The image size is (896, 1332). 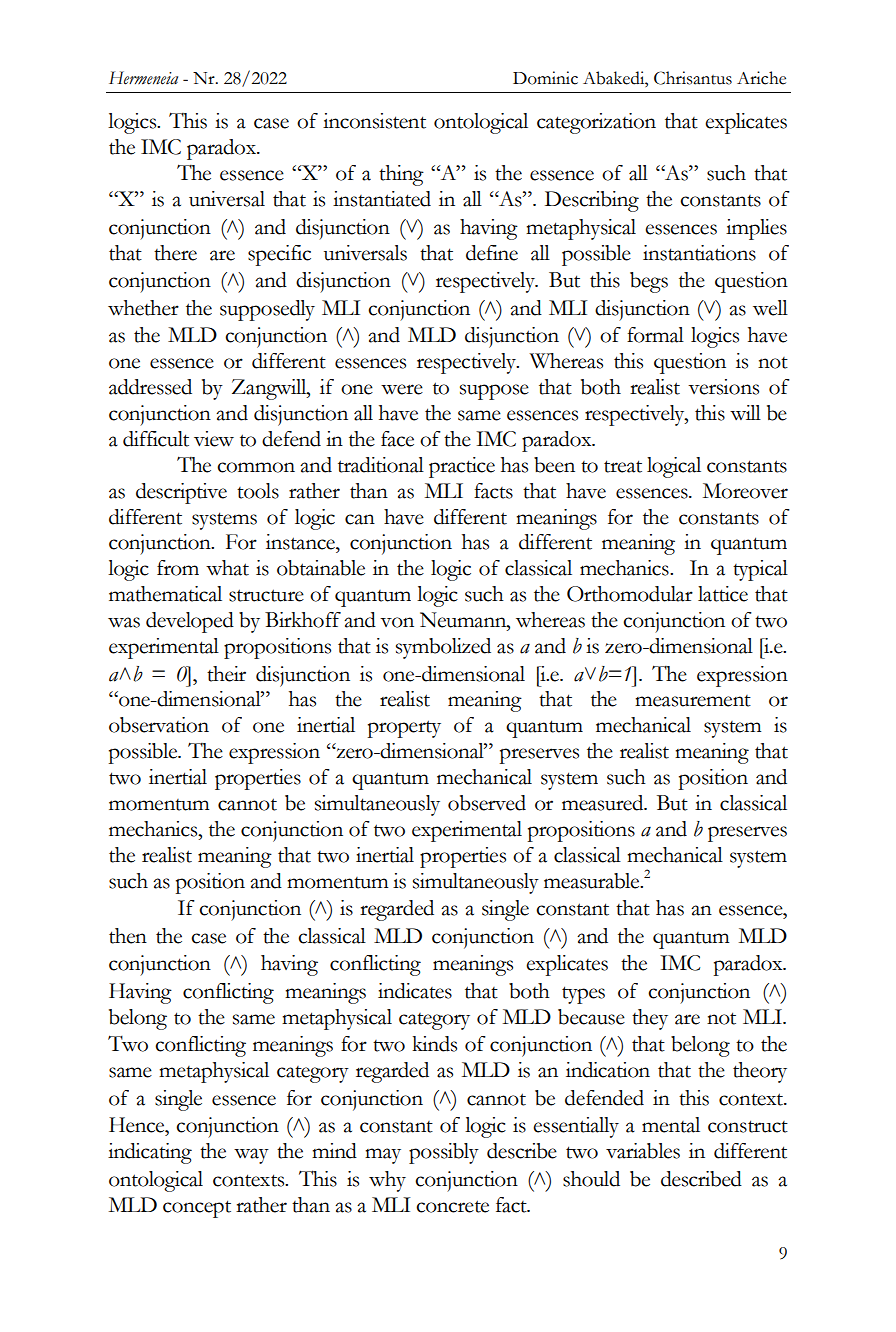 I want to click on Moreover, so click(x=745, y=491).
